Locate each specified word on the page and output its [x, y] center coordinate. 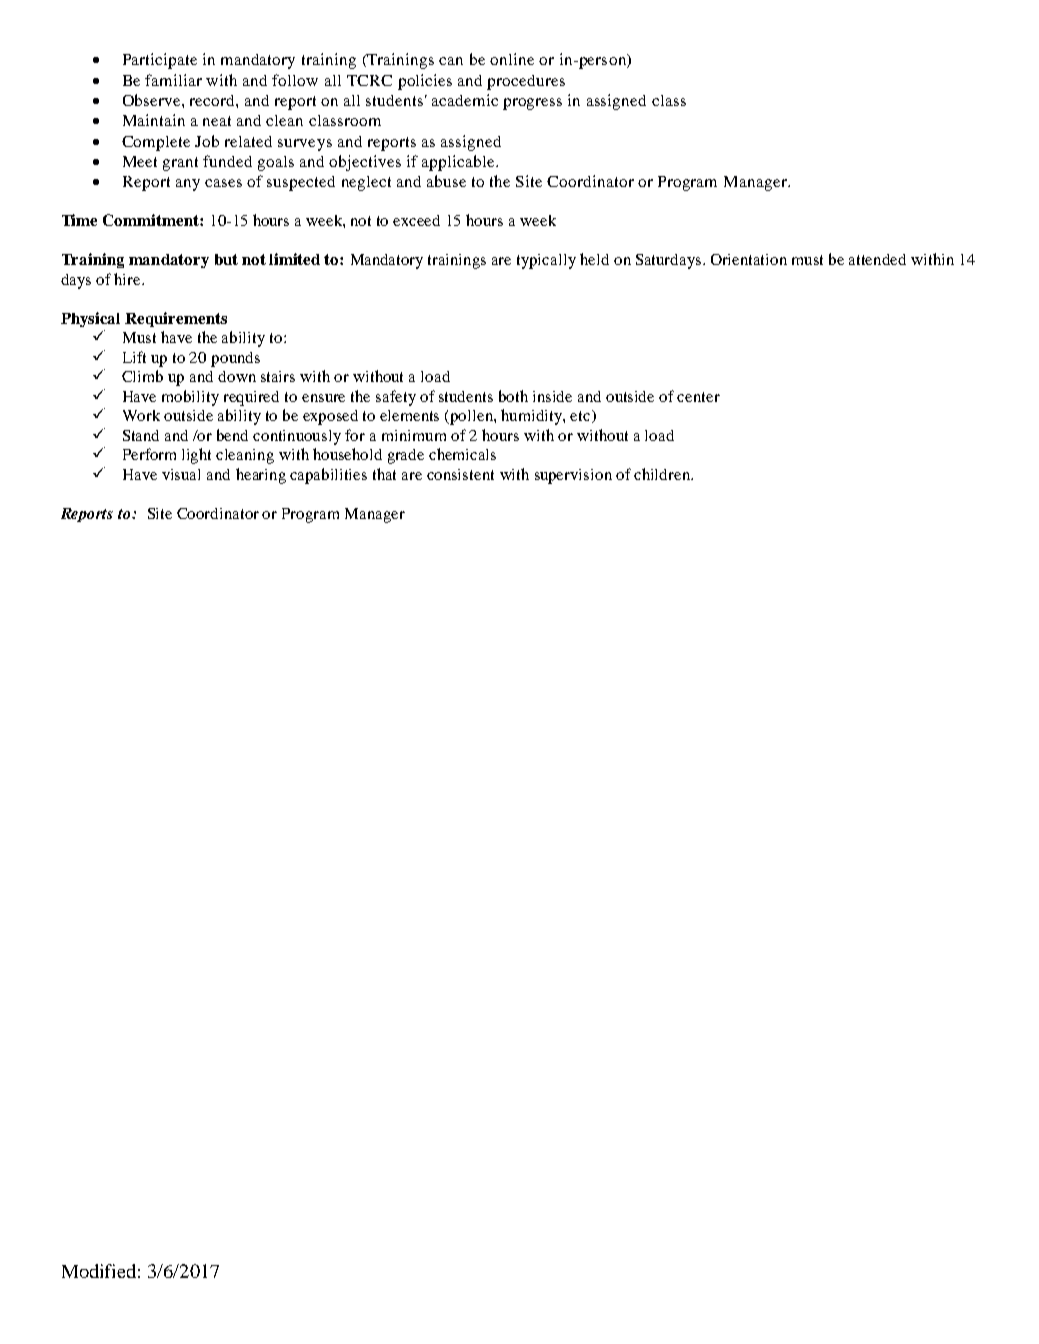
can [451, 61]
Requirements [176, 319]
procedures [526, 82]
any [188, 185]
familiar [173, 80]
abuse [446, 181]
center [698, 397]
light [196, 456]
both [513, 396]
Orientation [749, 259]
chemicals [462, 454]
